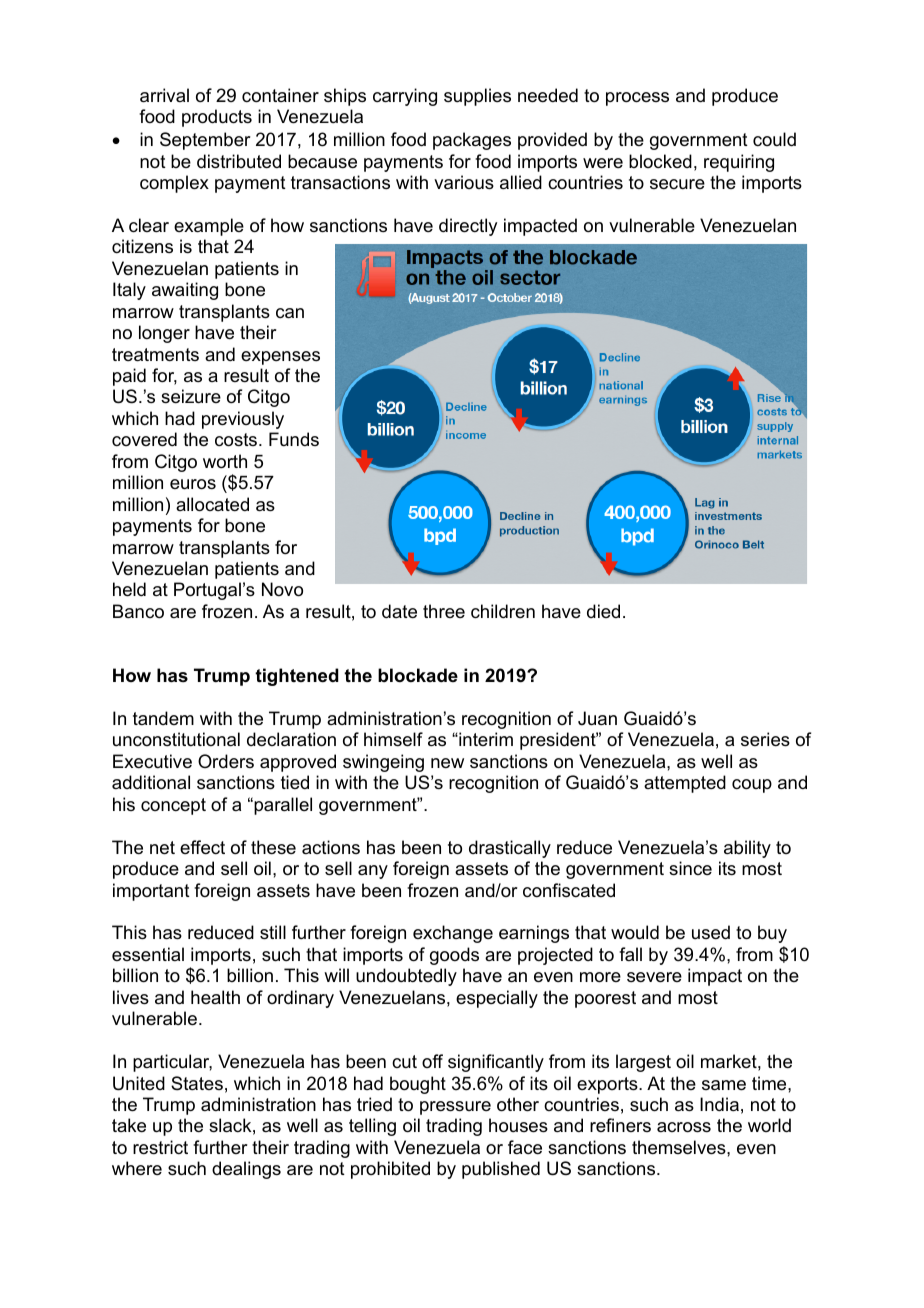 This image has width=924, height=1308. Describe the element at coordinates (455, 1108) in the image. I see `pressure` at that location.
